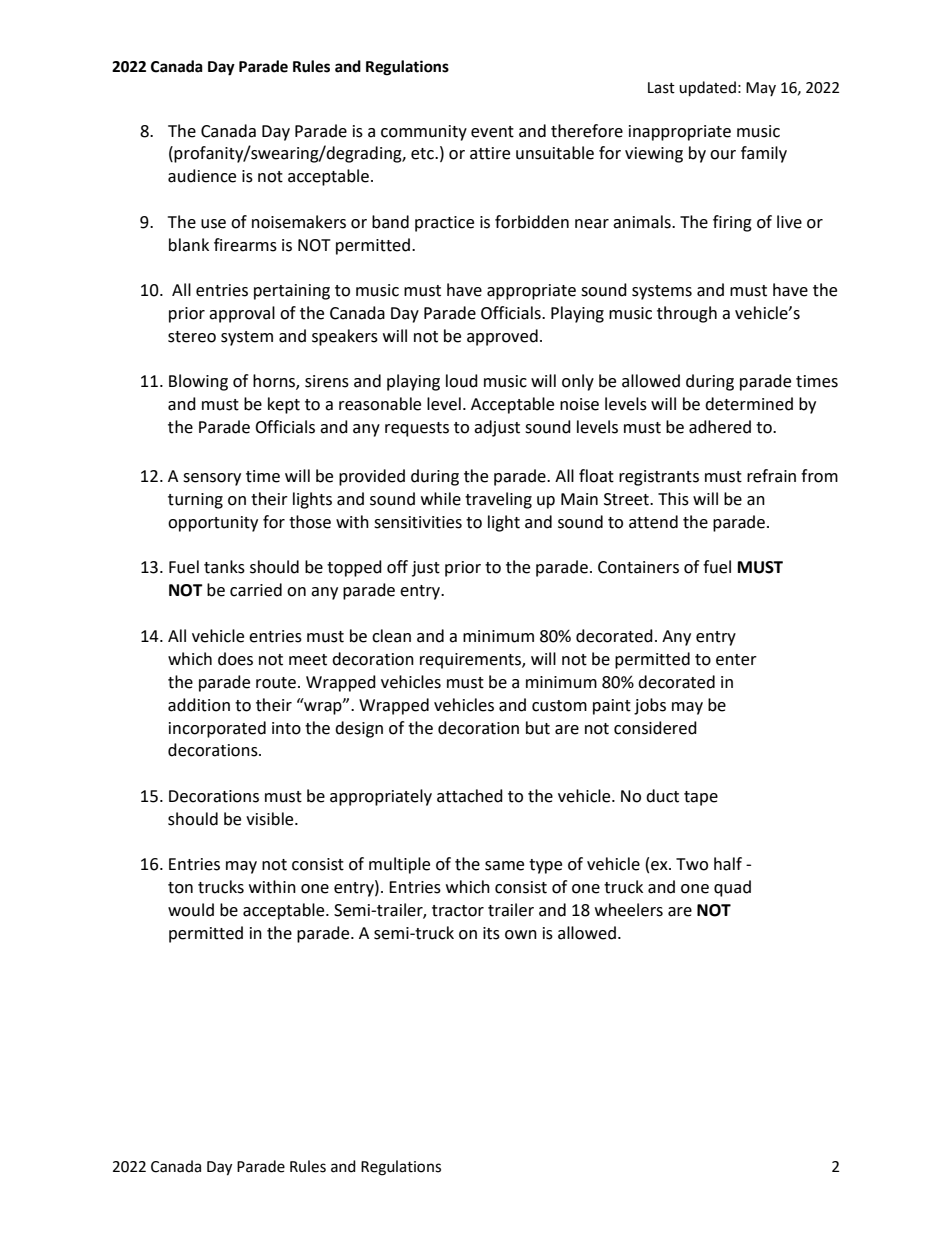 The image size is (952, 1233). What do you see at coordinates (498, 500) in the image?
I see `traveling` at bounding box center [498, 500].
